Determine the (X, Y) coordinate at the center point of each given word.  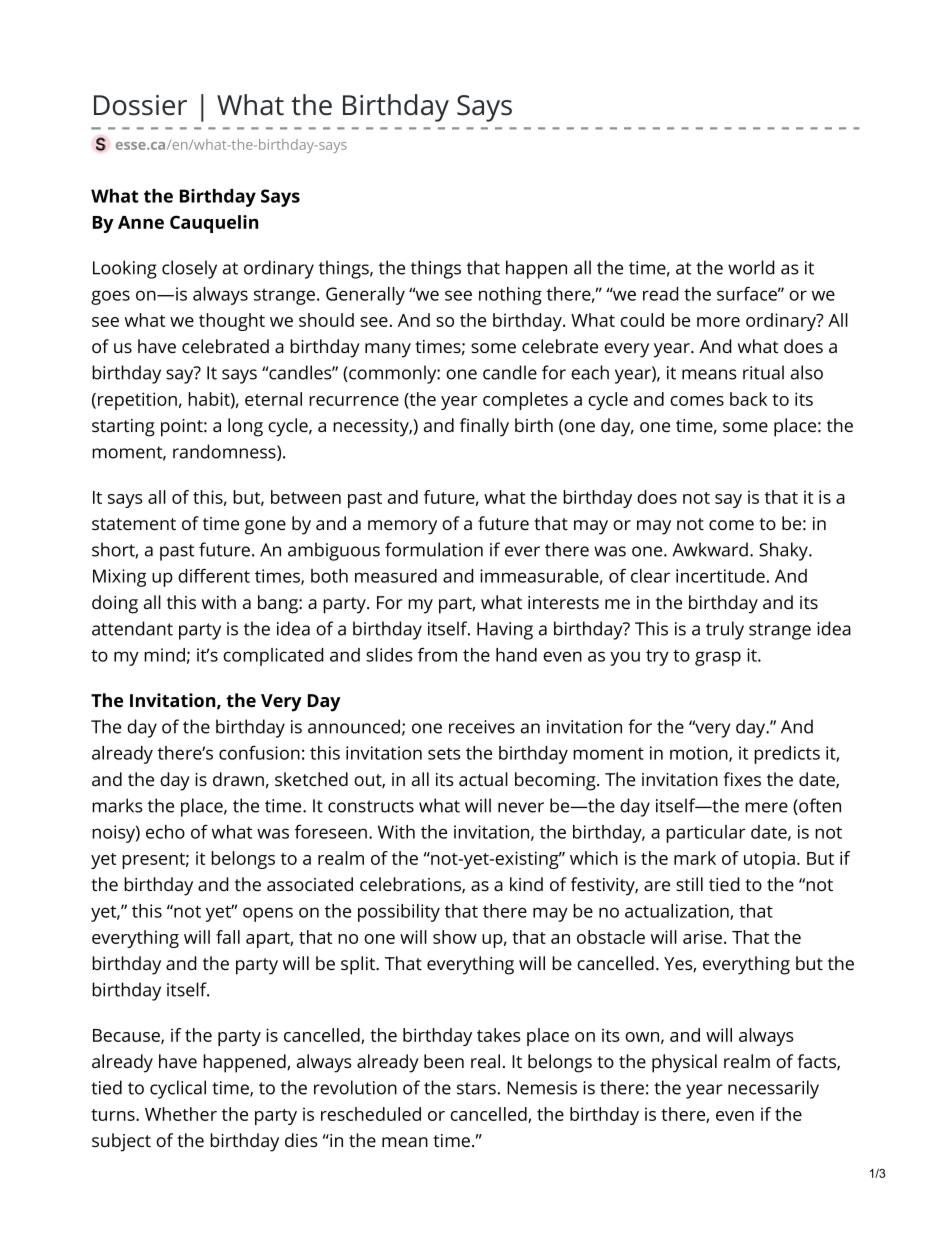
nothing (510, 296)
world (751, 267)
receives (482, 727)
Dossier (140, 105)
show (455, 937)
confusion (259, 752)
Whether (181, 1114)
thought (232, 322)
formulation (434, 549)
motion (700, 754)
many (388, 350)
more (718, 322)
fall (228, 937)
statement (134, 524)
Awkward (710, 549)
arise (704, 937)
